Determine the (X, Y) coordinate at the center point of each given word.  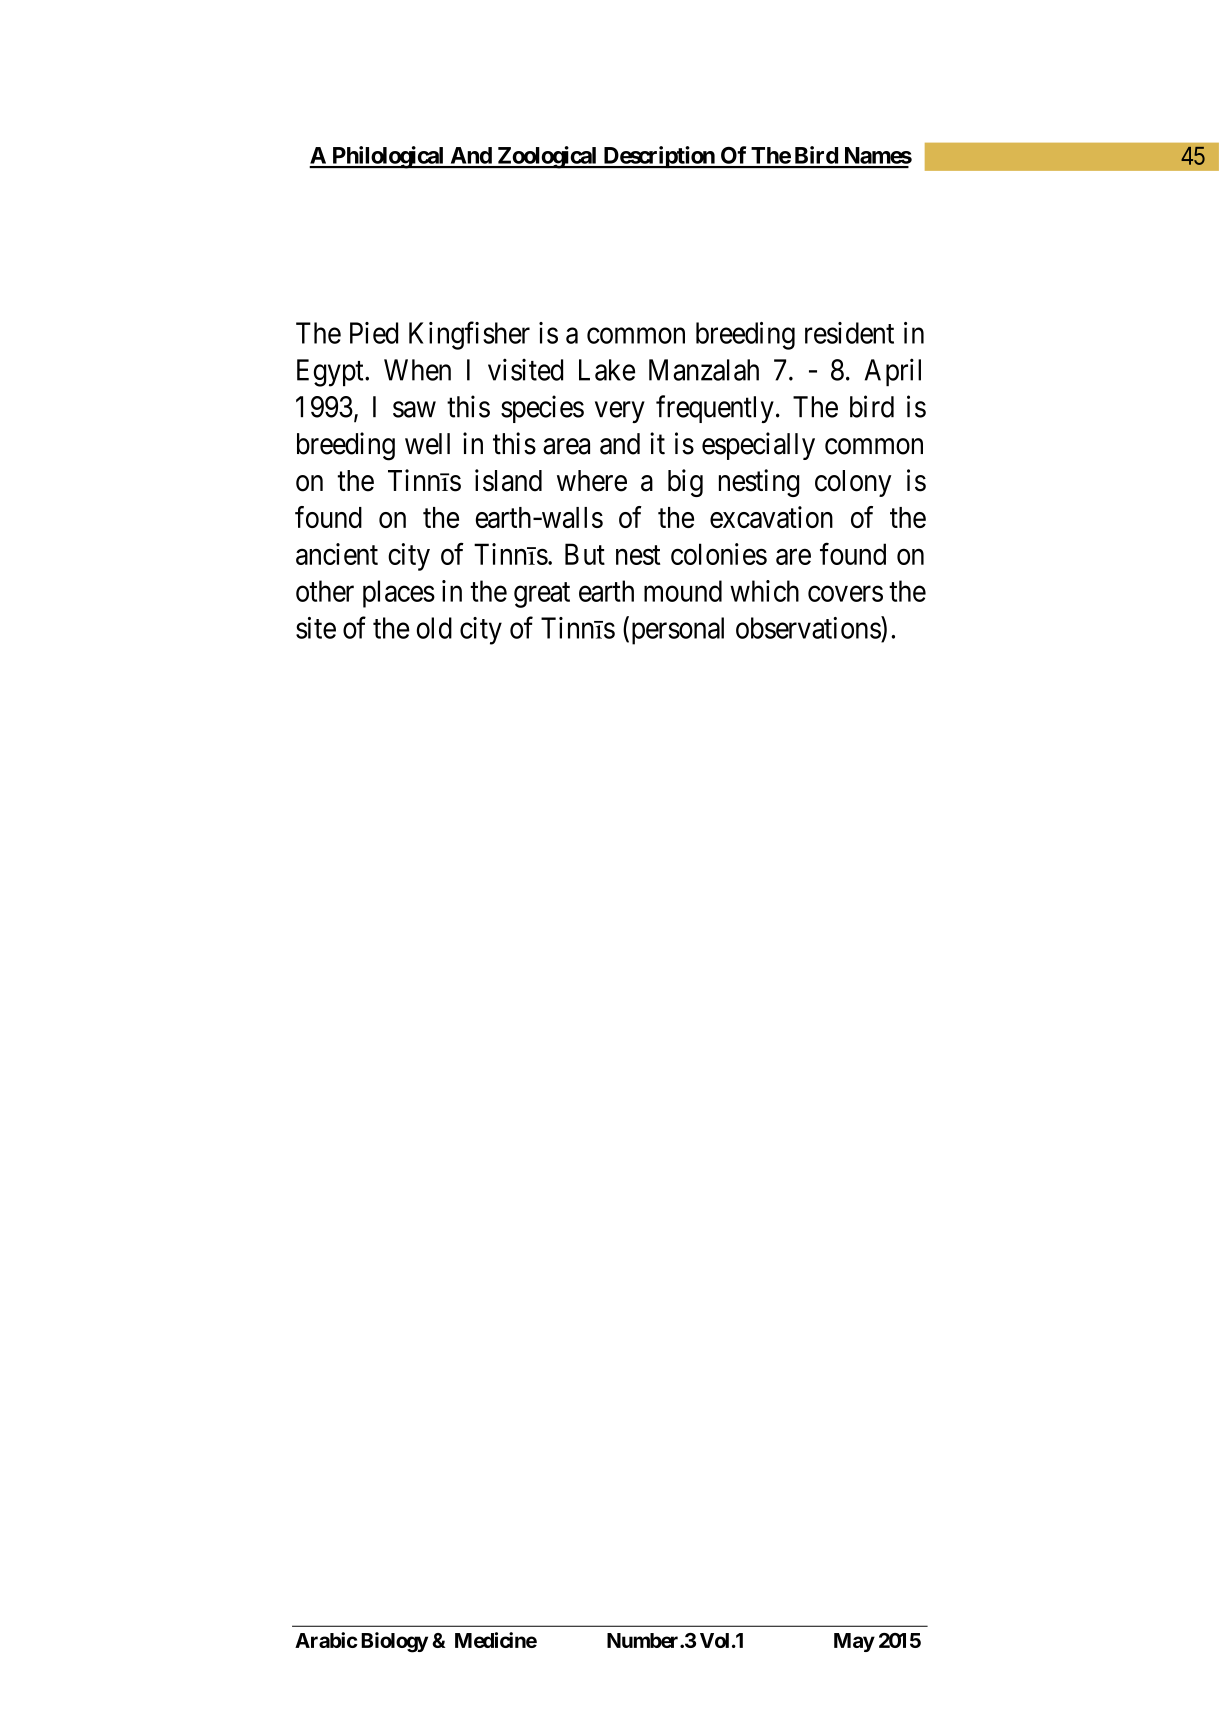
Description (659, 157)
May (854, 1642)
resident (849, 333)
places (399, 594)
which (764, 591)
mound (683, 591)
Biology (394, 1642)
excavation (771, 517)
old (434, 628)
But (585, 554)
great (542, 595)
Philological (388, 157)
